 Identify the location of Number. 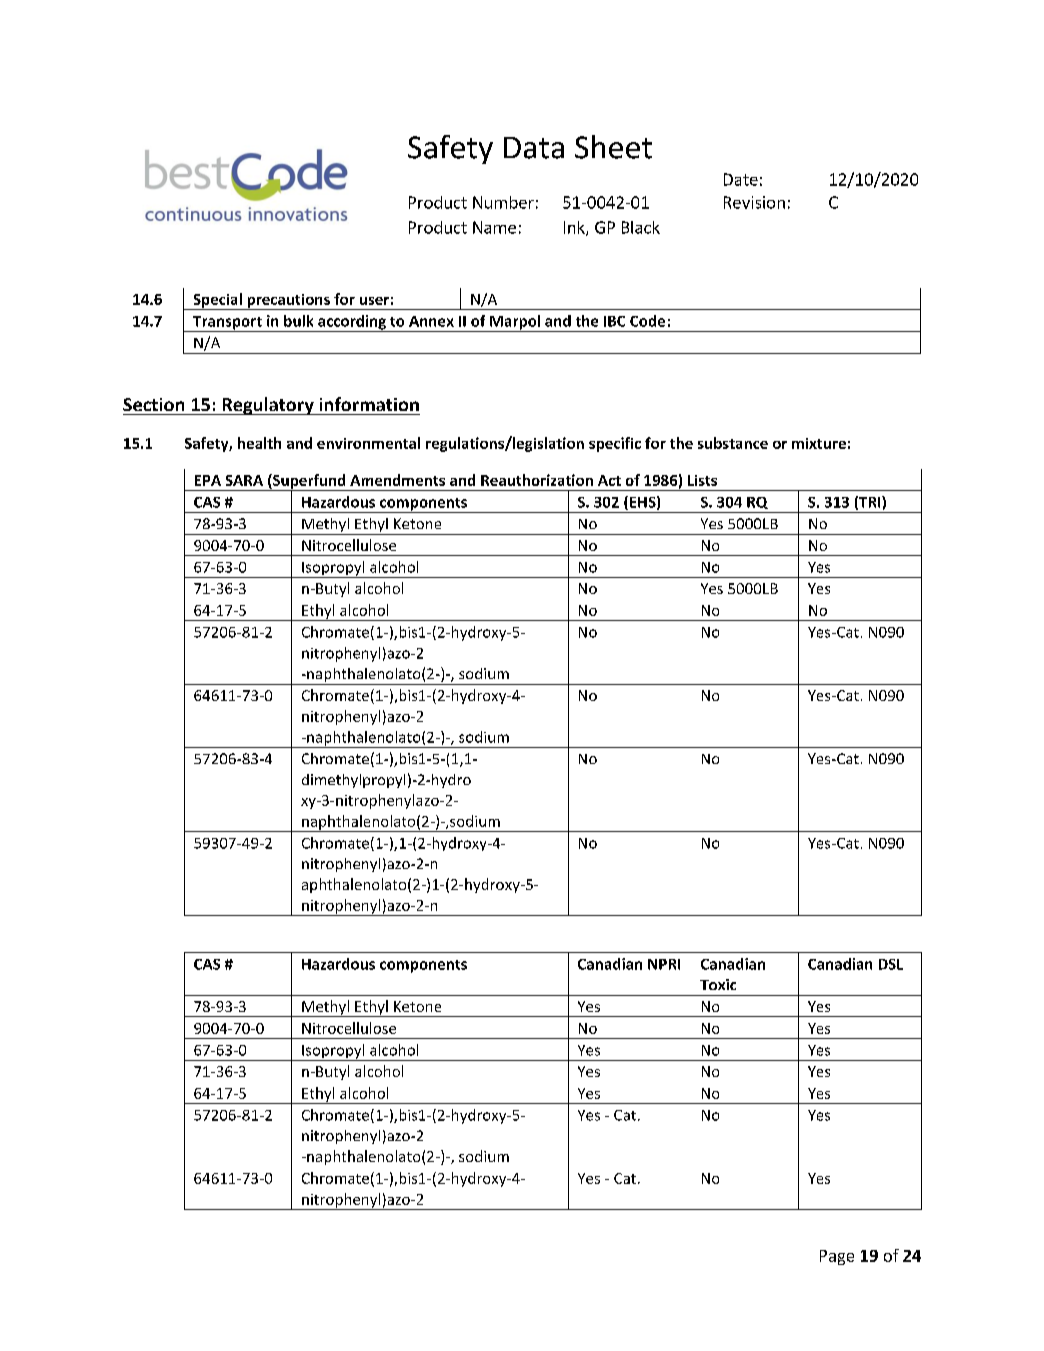
(503, 202).
